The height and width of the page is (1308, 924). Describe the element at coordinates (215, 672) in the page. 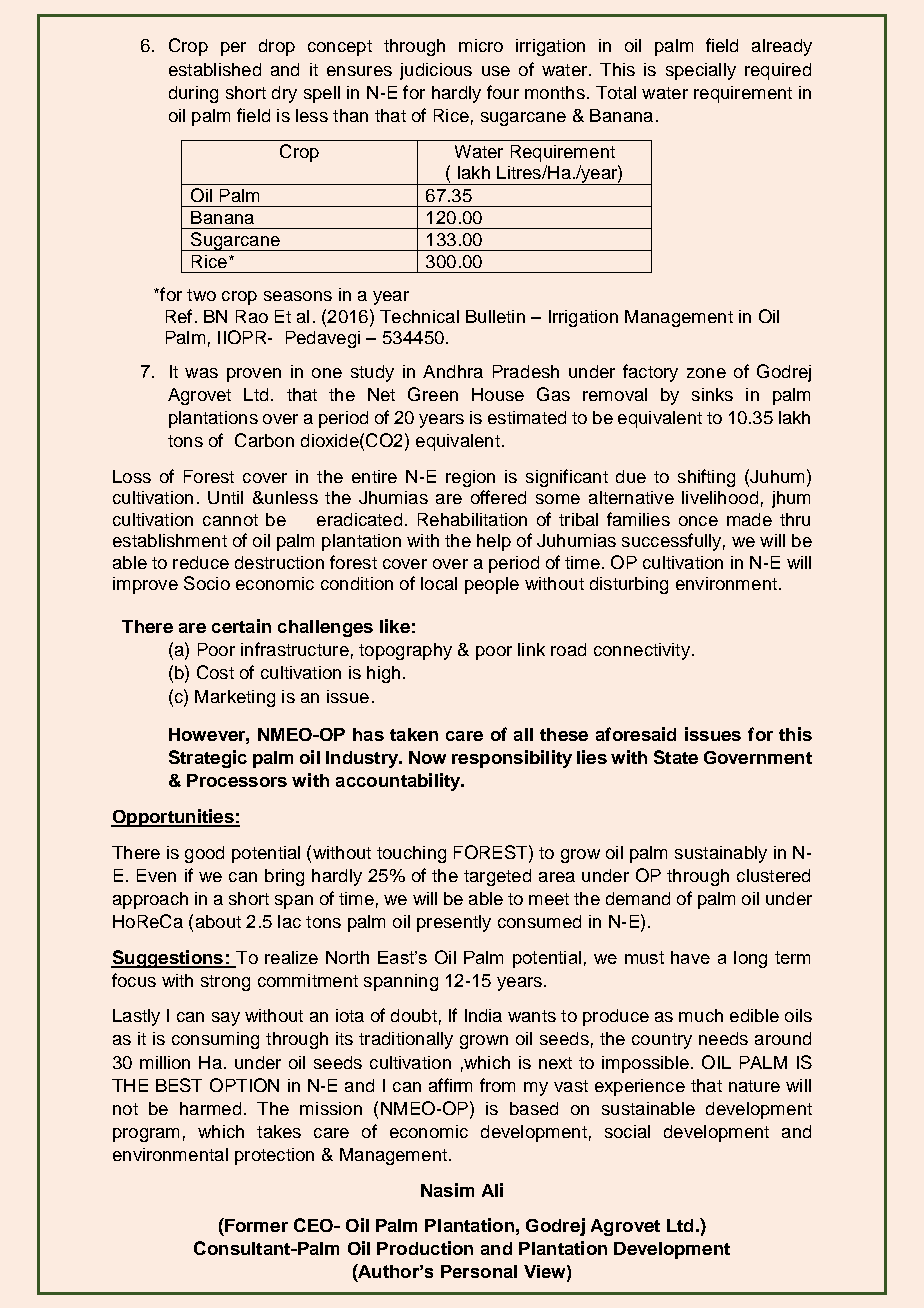

I see `Cost` at that location.
